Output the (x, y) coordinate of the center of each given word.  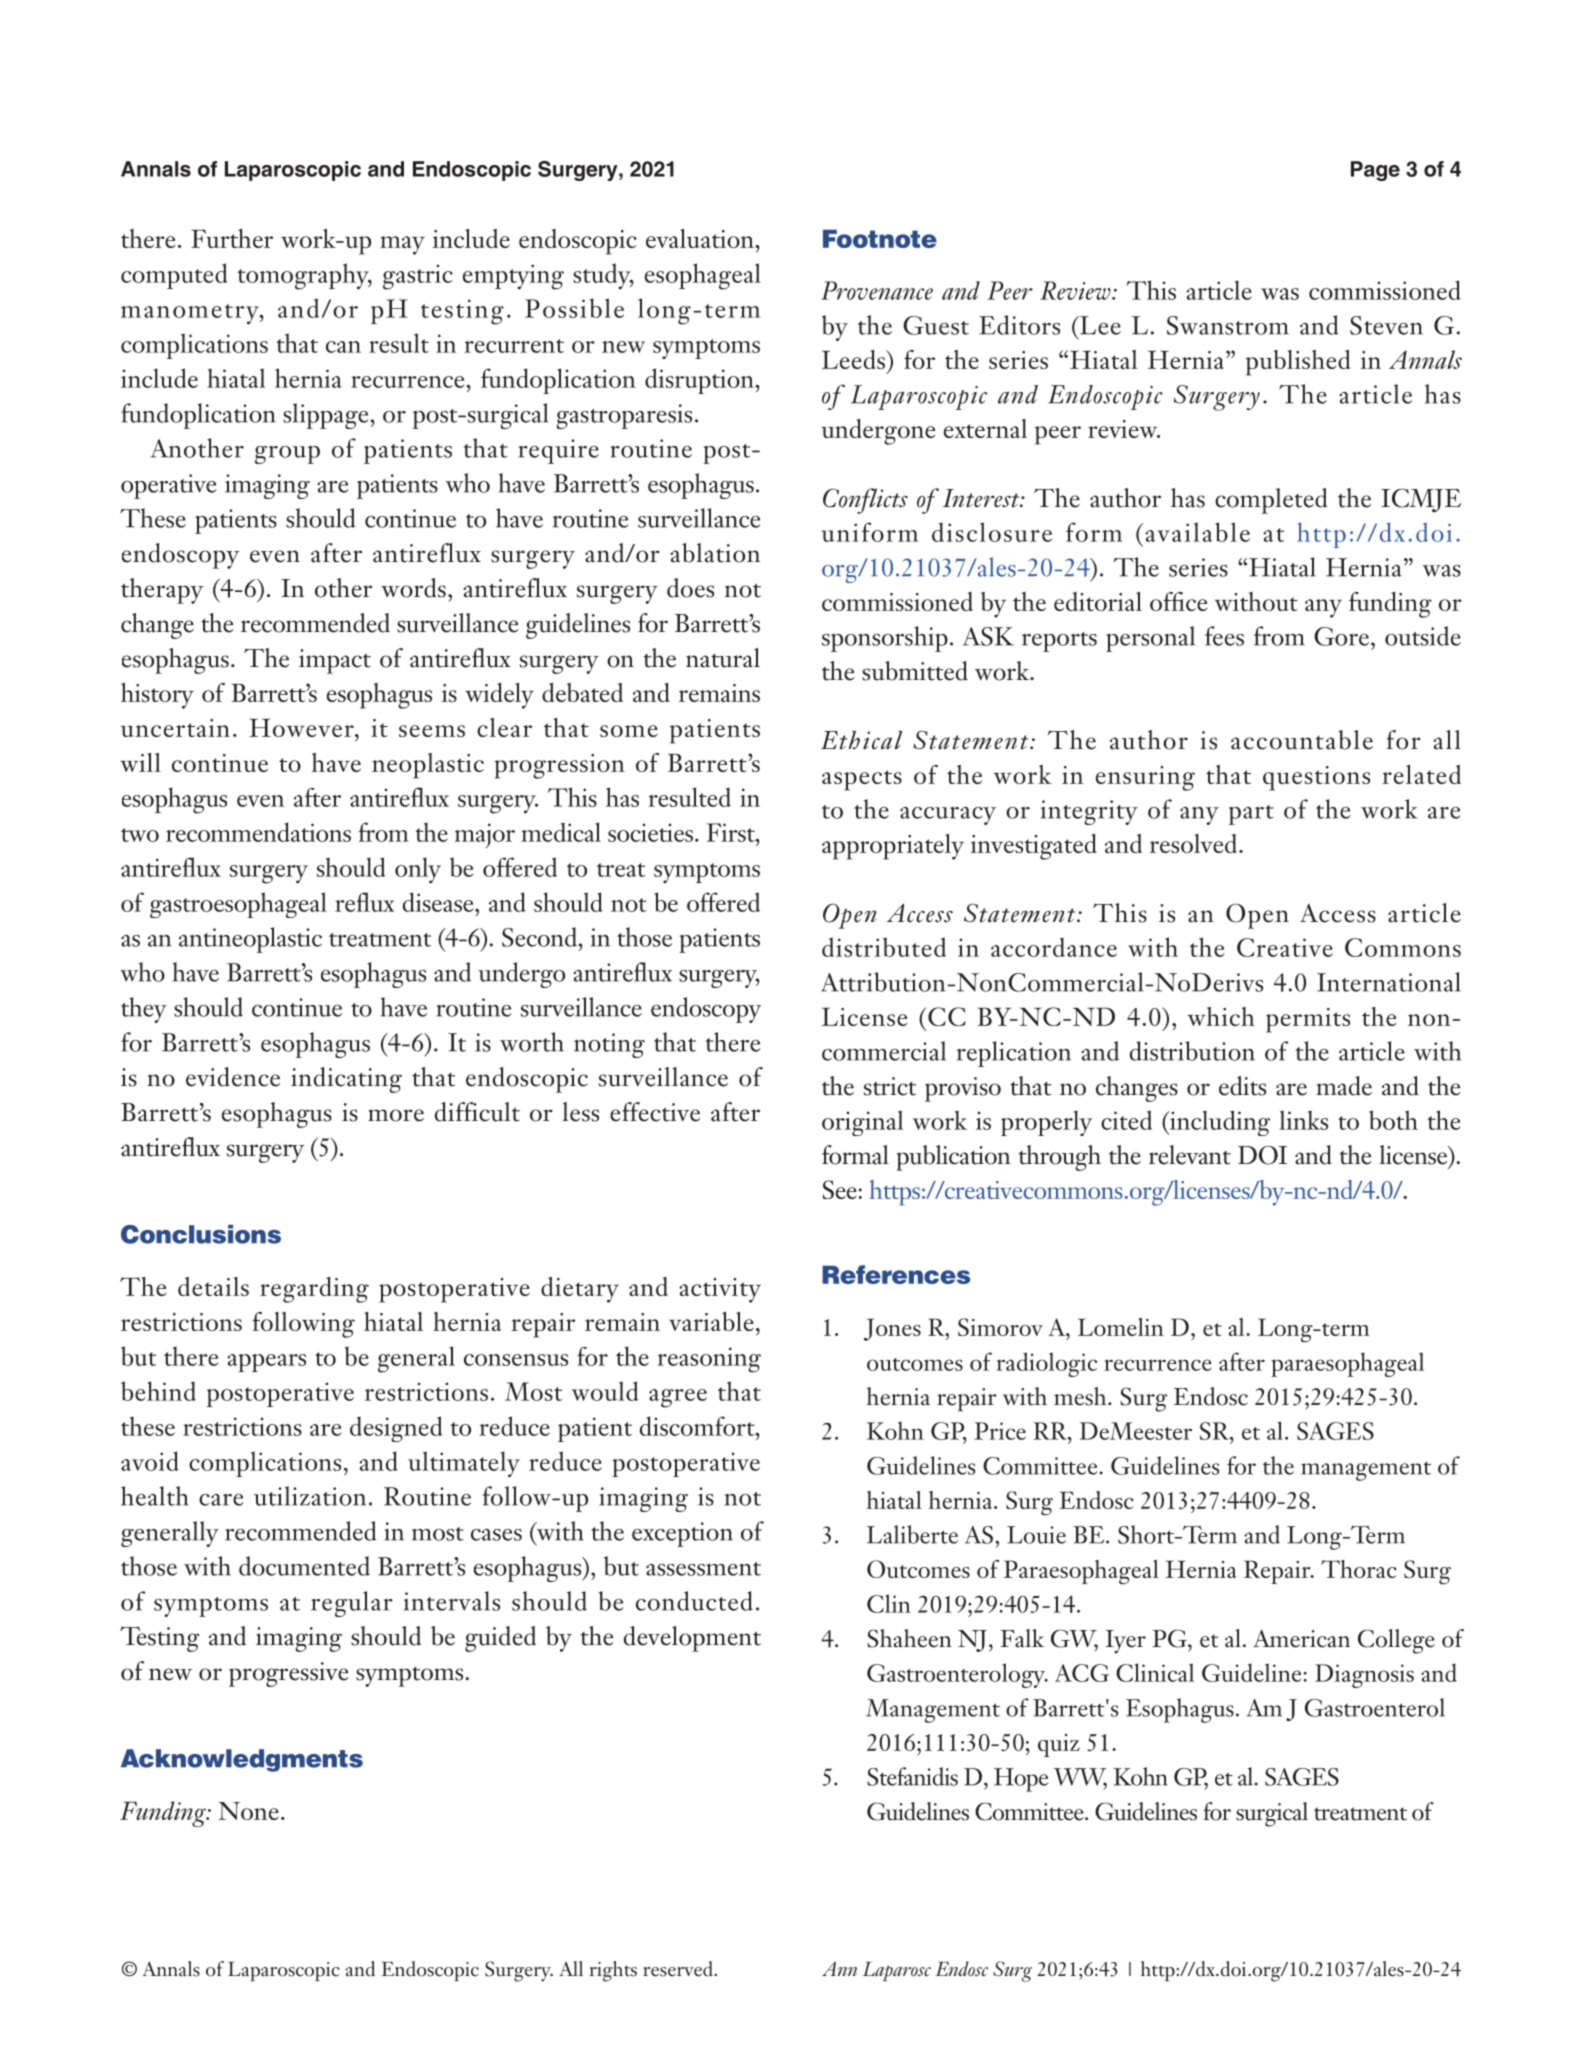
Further (232, 238)
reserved (679, 1969)
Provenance (877, 290)
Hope (1021, 1780)
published (1298, 363)
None (248, 1811)
